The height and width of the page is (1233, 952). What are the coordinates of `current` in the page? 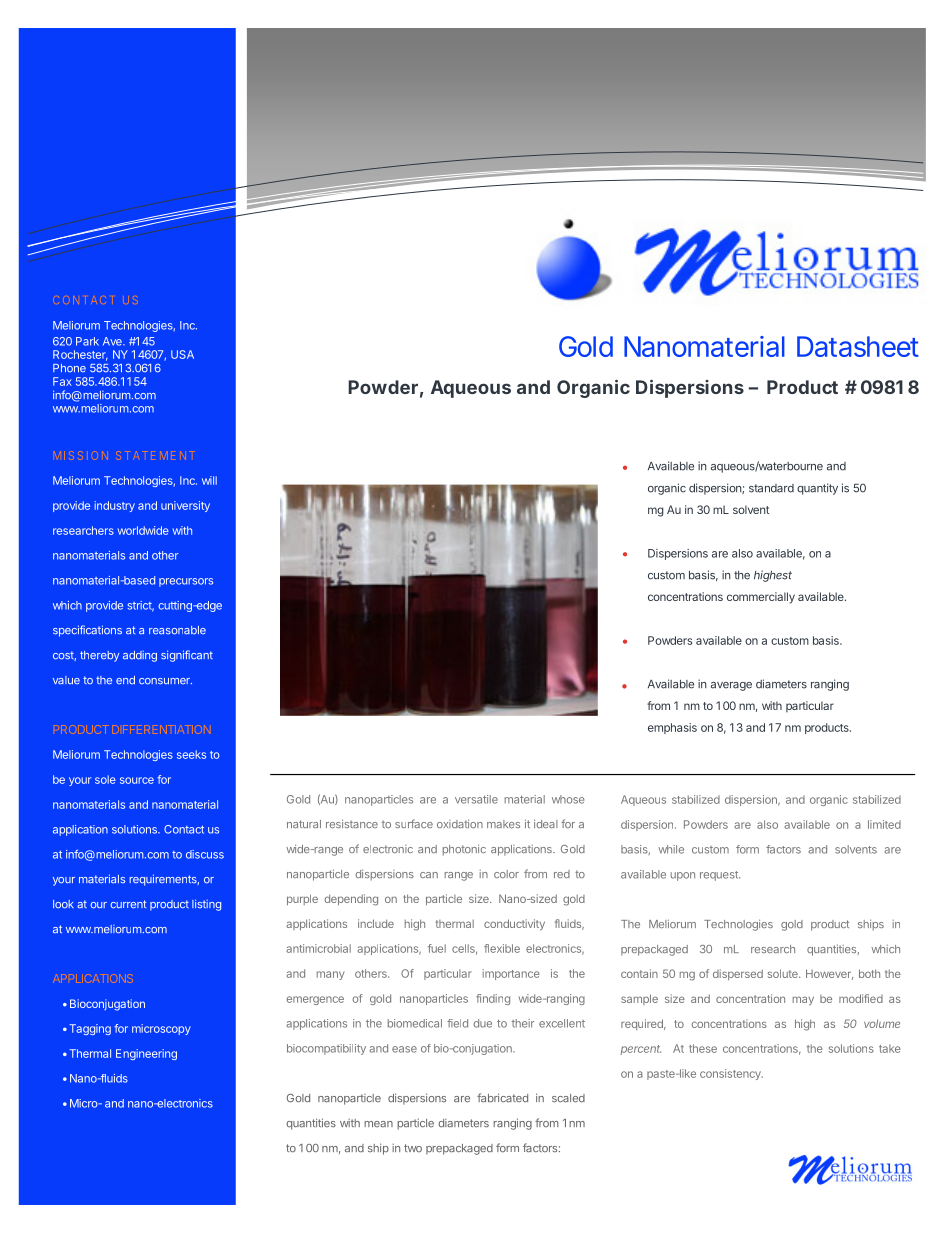 It's located at (128, 904).
